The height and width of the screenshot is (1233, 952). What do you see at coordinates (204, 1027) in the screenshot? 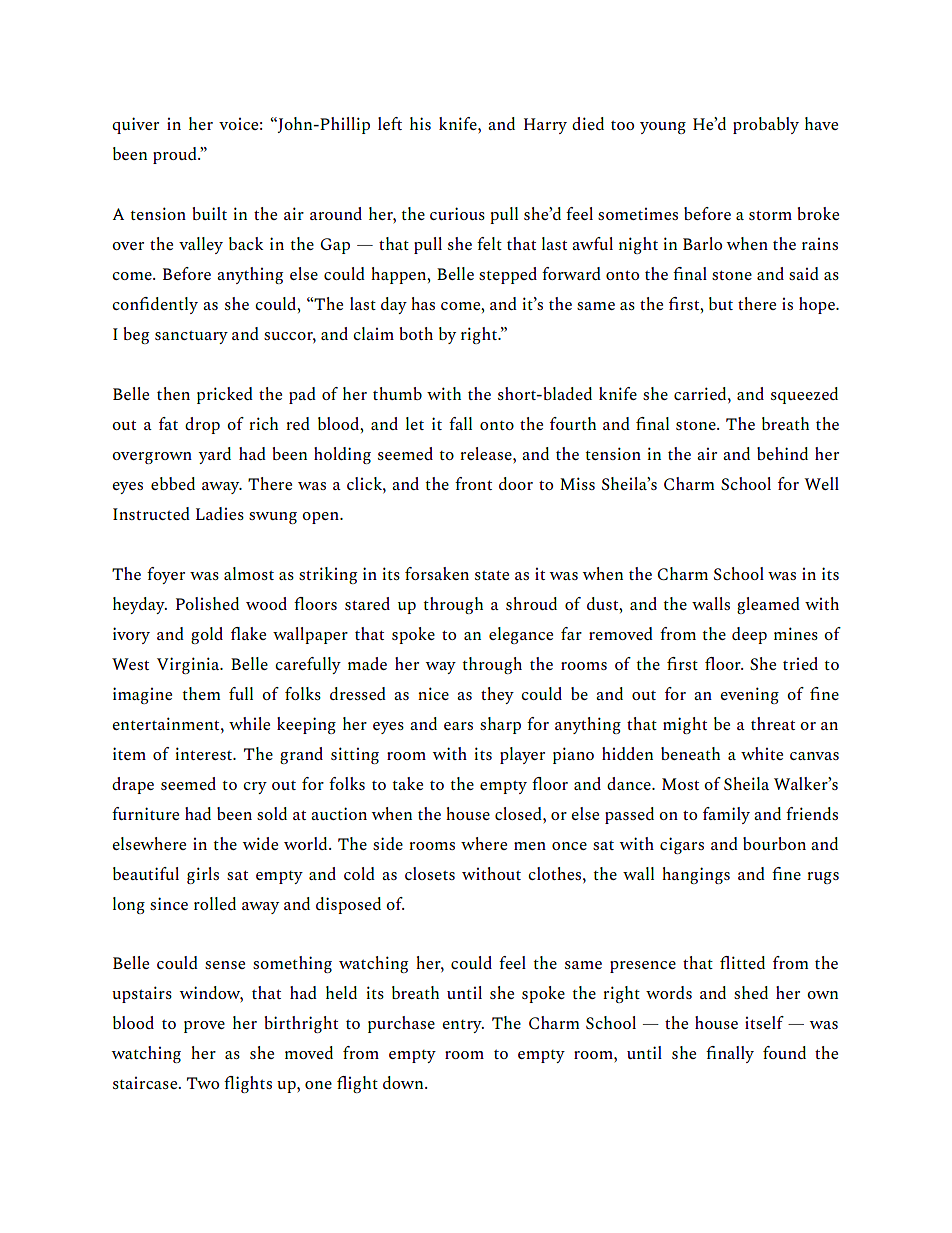
I see `prove` at bounding box center [204, 1027].
